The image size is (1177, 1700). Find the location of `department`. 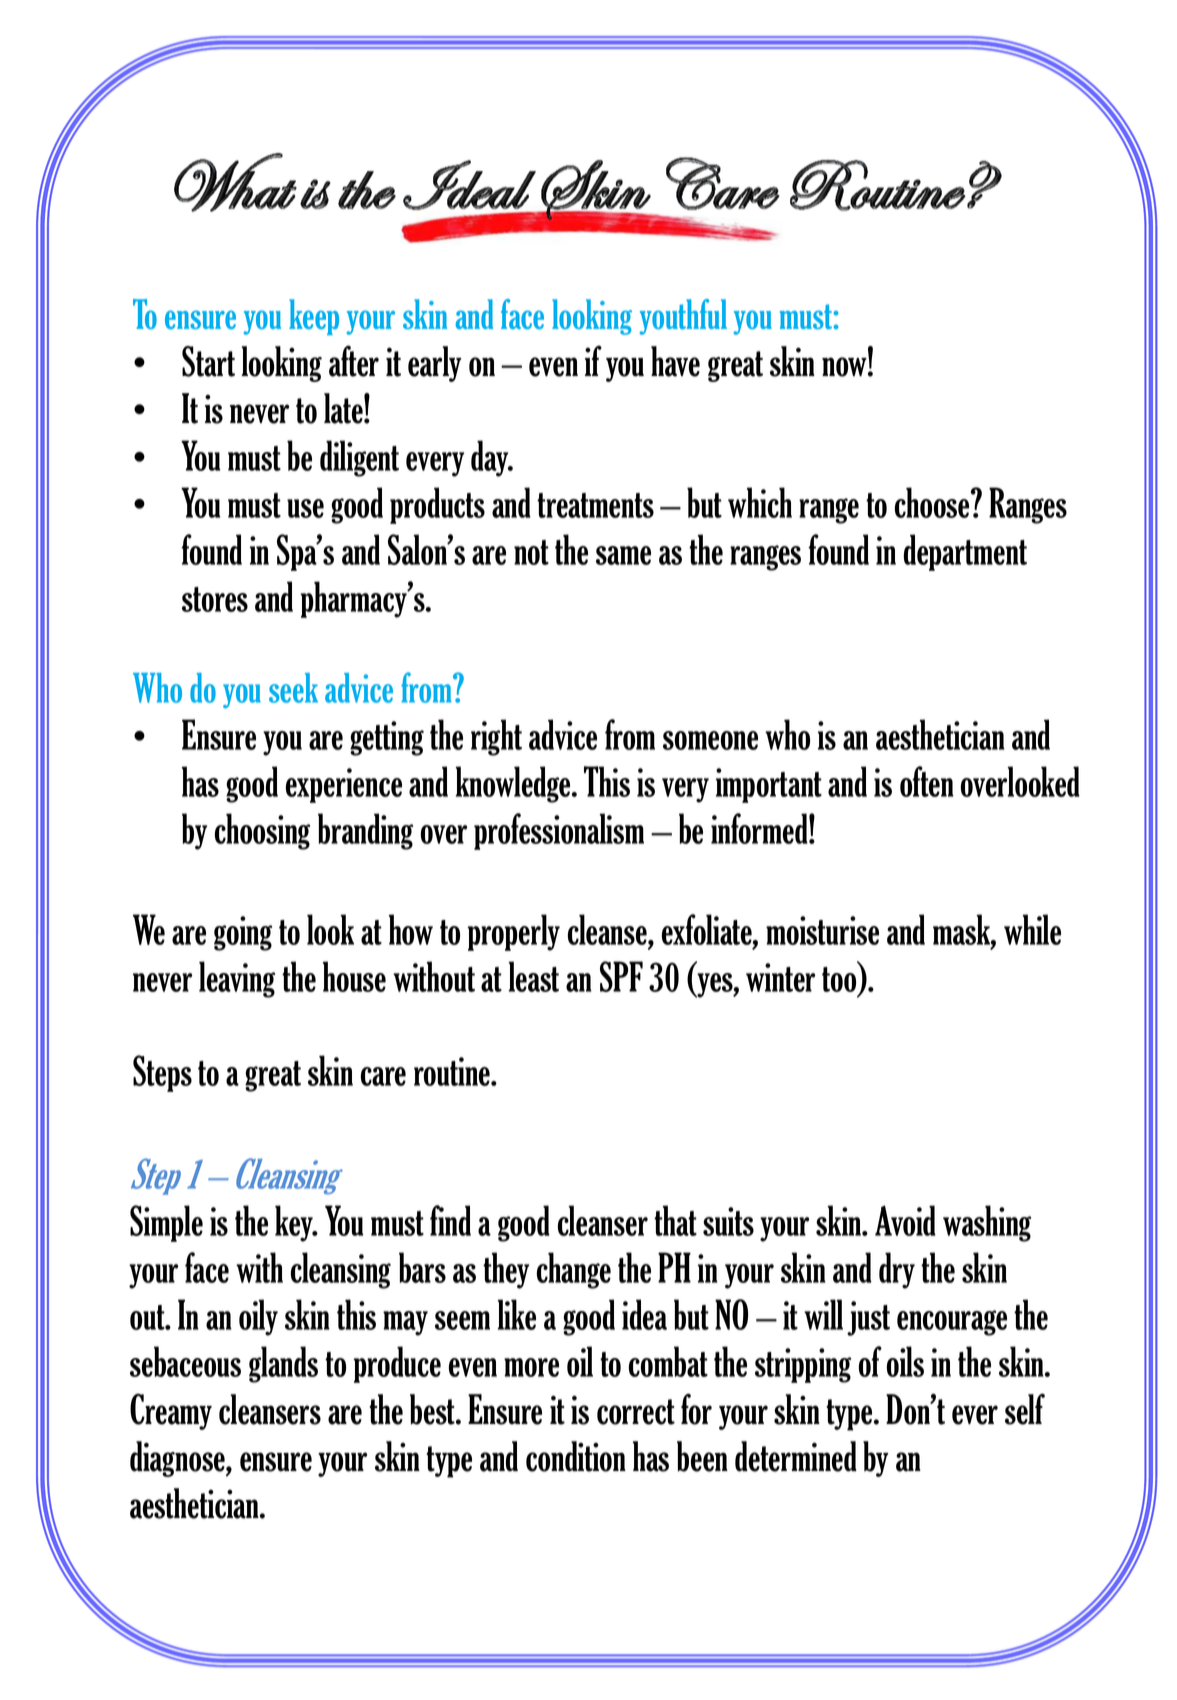

department is located at coordinates (965, 552).
